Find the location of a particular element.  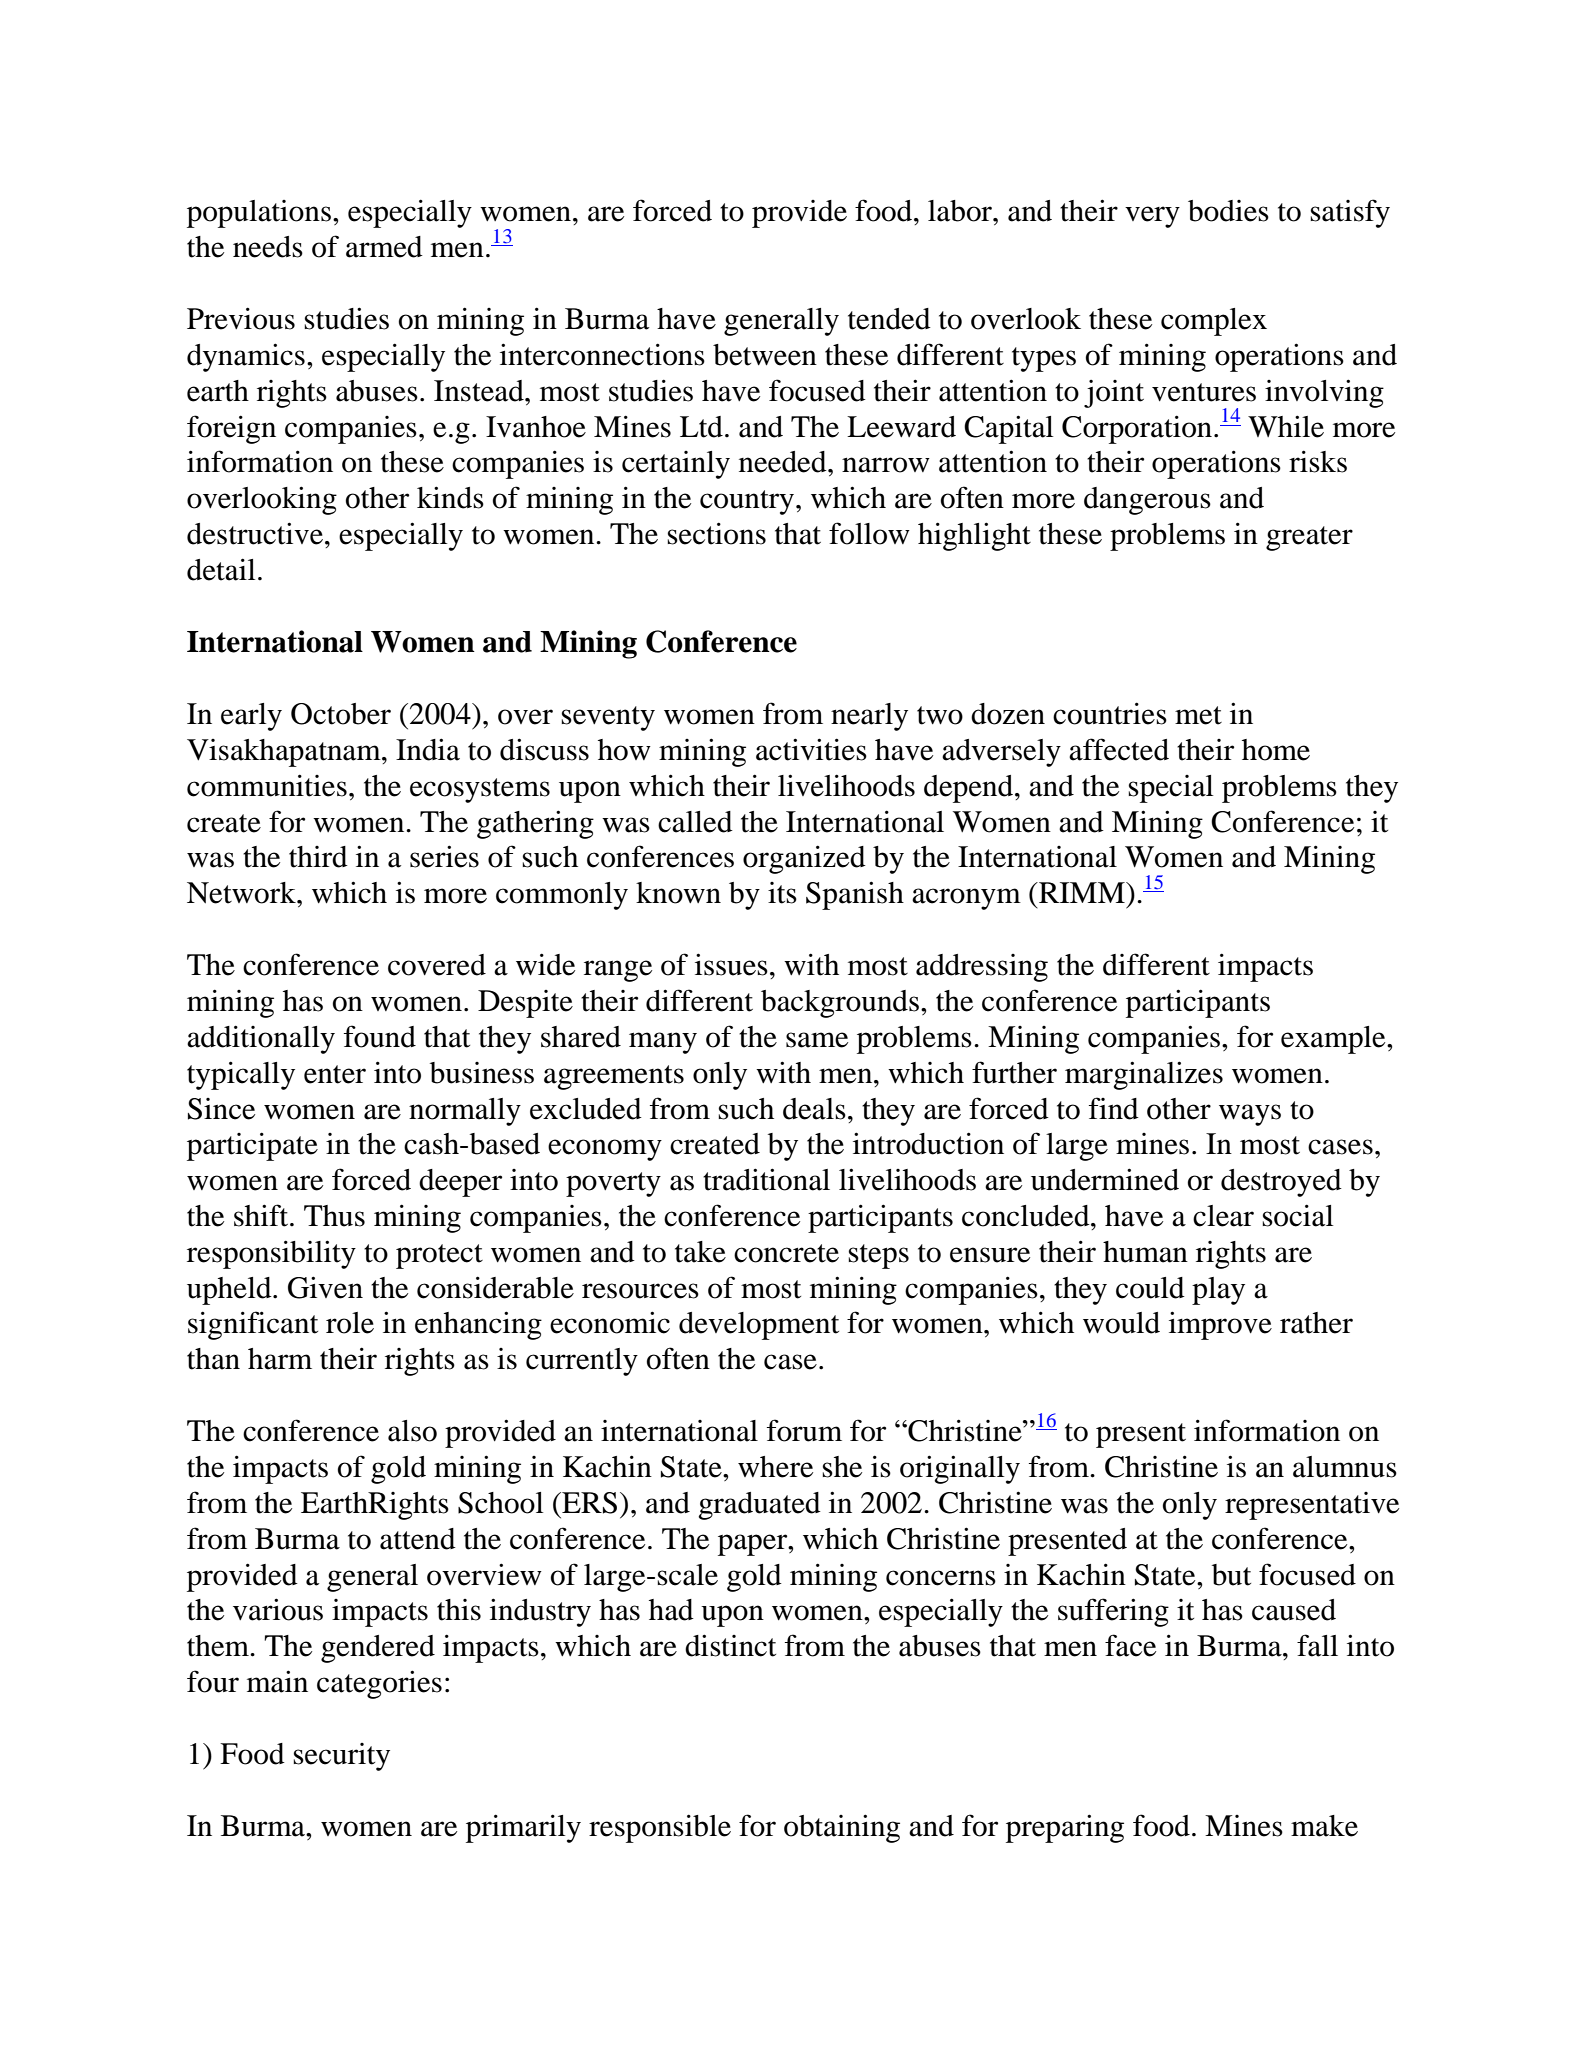

marginalizes is located at coordinates (1144, 1075).
